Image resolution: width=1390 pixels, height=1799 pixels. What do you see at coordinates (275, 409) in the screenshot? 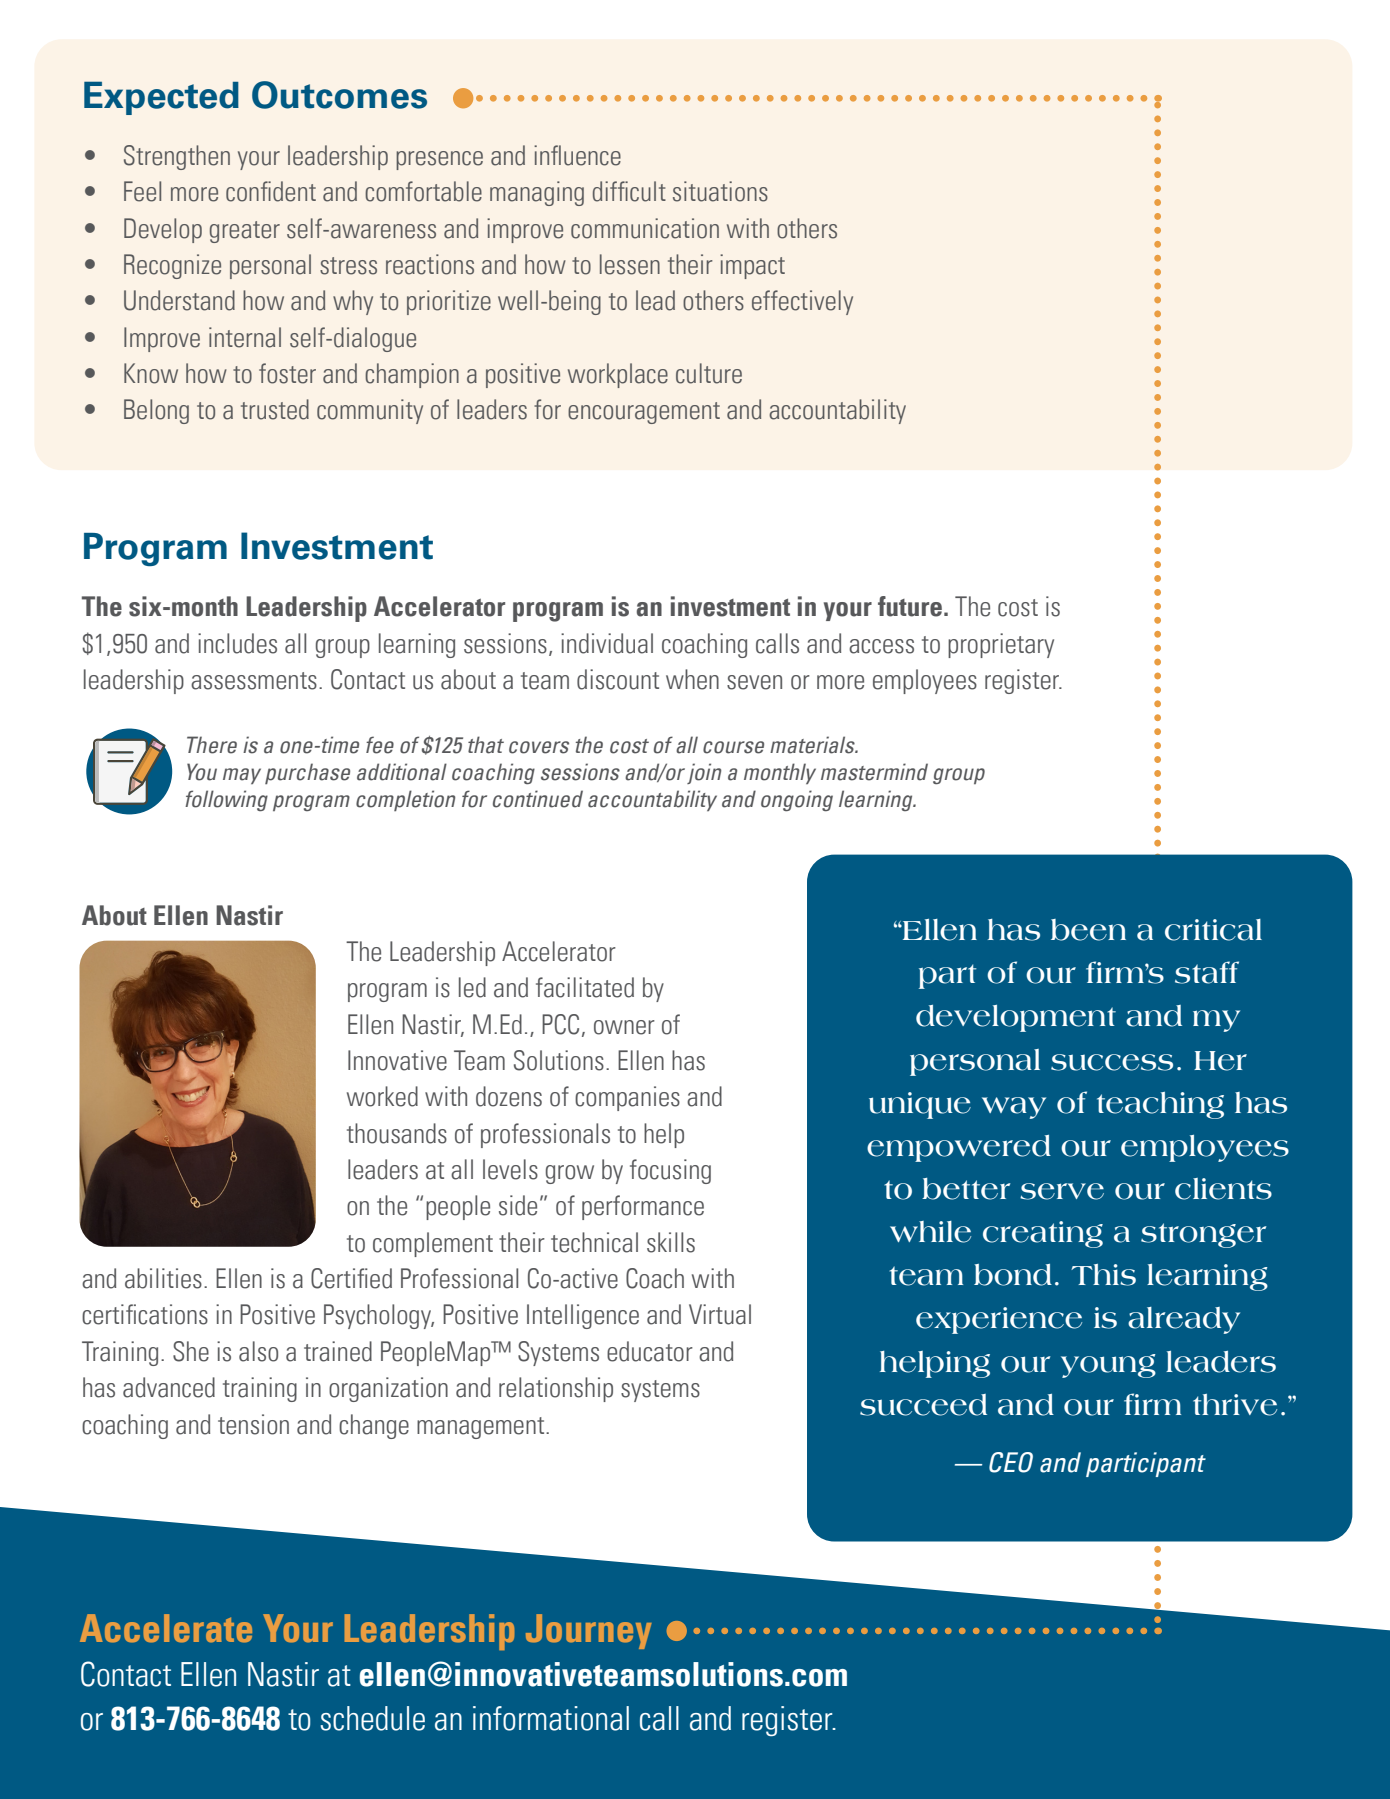
I see `trusted` at bounding box center [275, 409].
